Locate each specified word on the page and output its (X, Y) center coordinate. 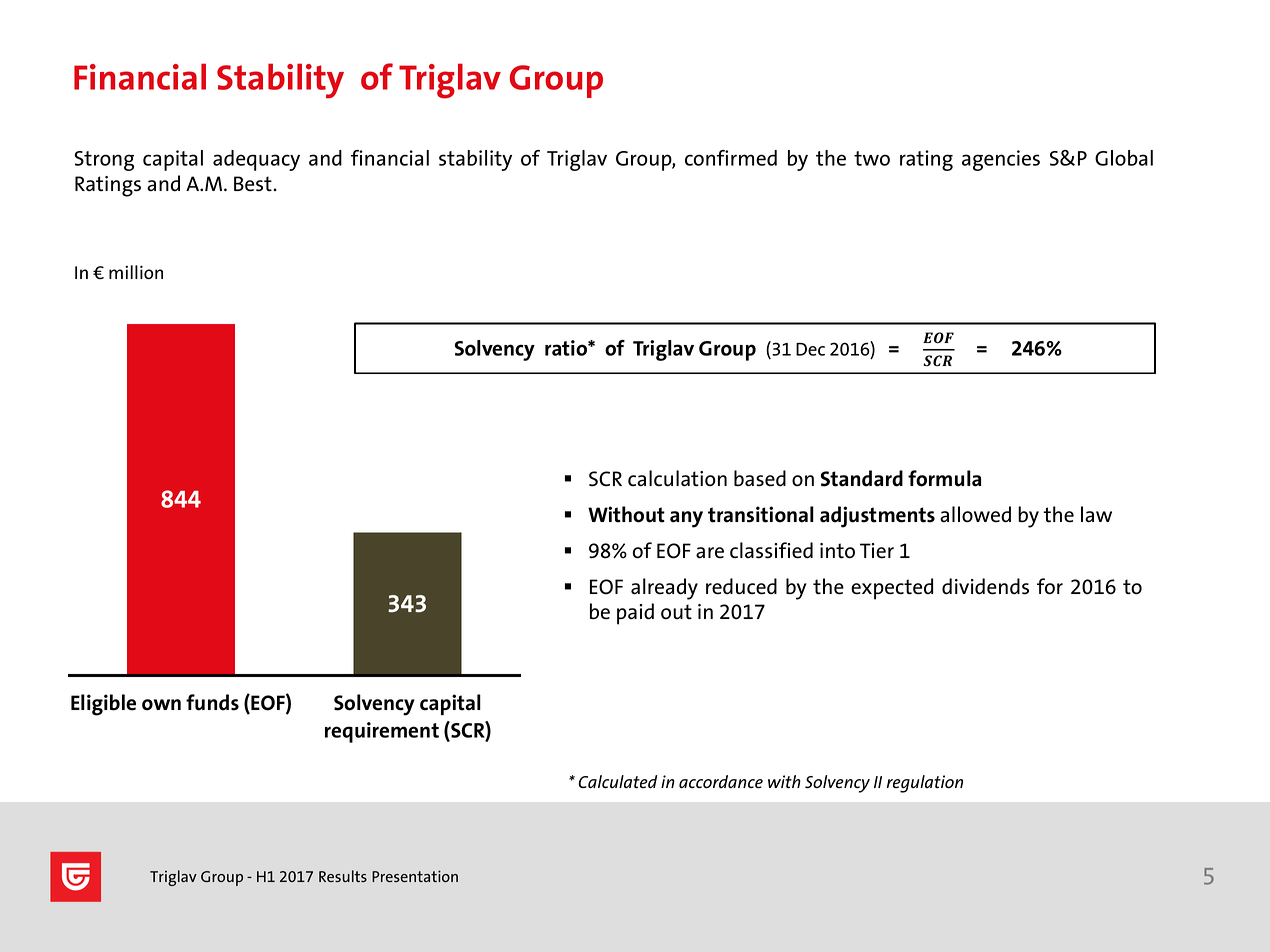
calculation (677, 478)
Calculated (618, 781)
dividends (985, 586)
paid (635, 614)
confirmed (731, 158)
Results (343, 876)
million (136, 272)
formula (944, 478)
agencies (1001, 160)
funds (212, 702)
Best (254, 184)
